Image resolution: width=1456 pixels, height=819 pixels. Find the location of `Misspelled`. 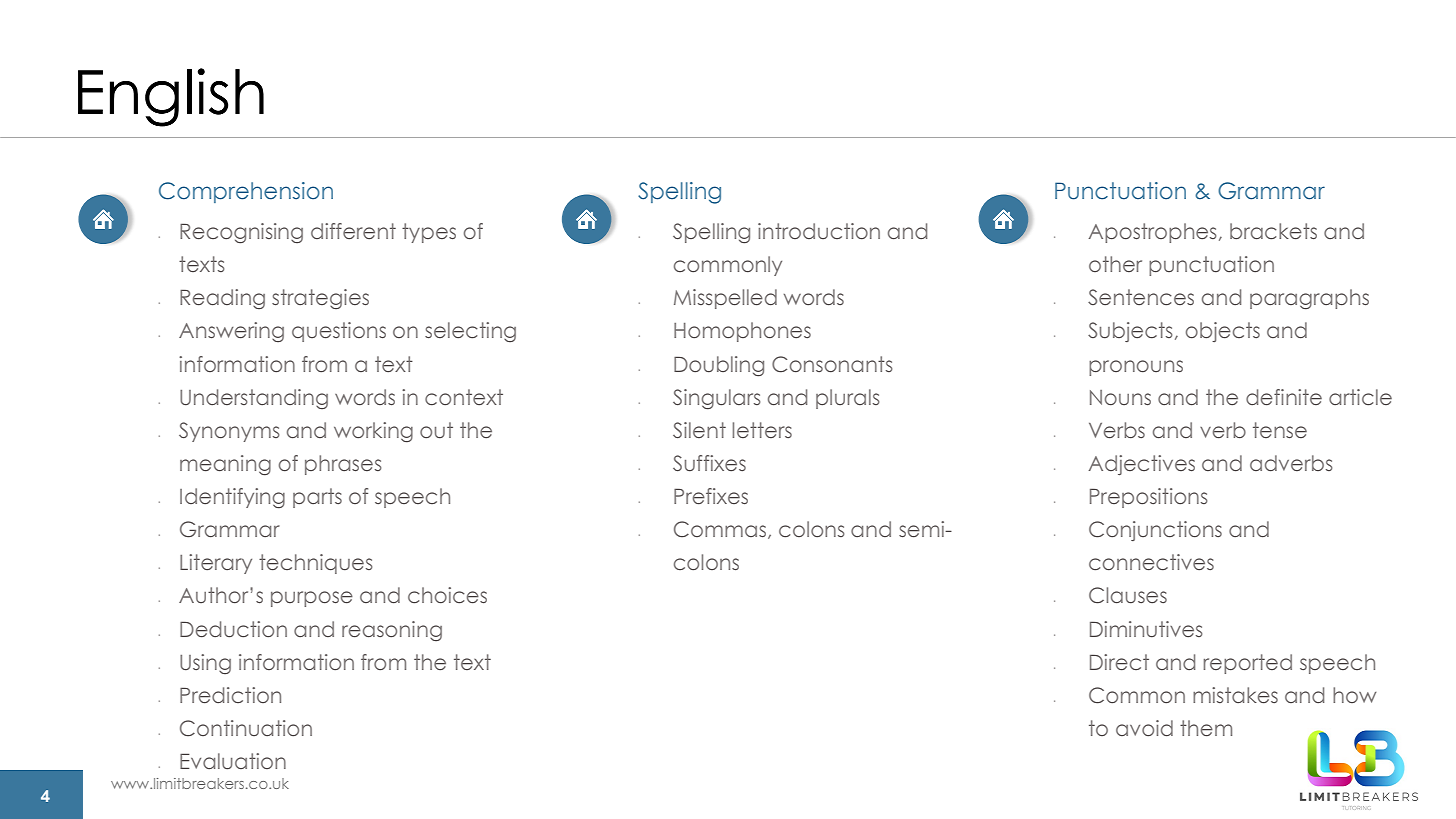

Misspelled is located at coordinates (725, 299).
